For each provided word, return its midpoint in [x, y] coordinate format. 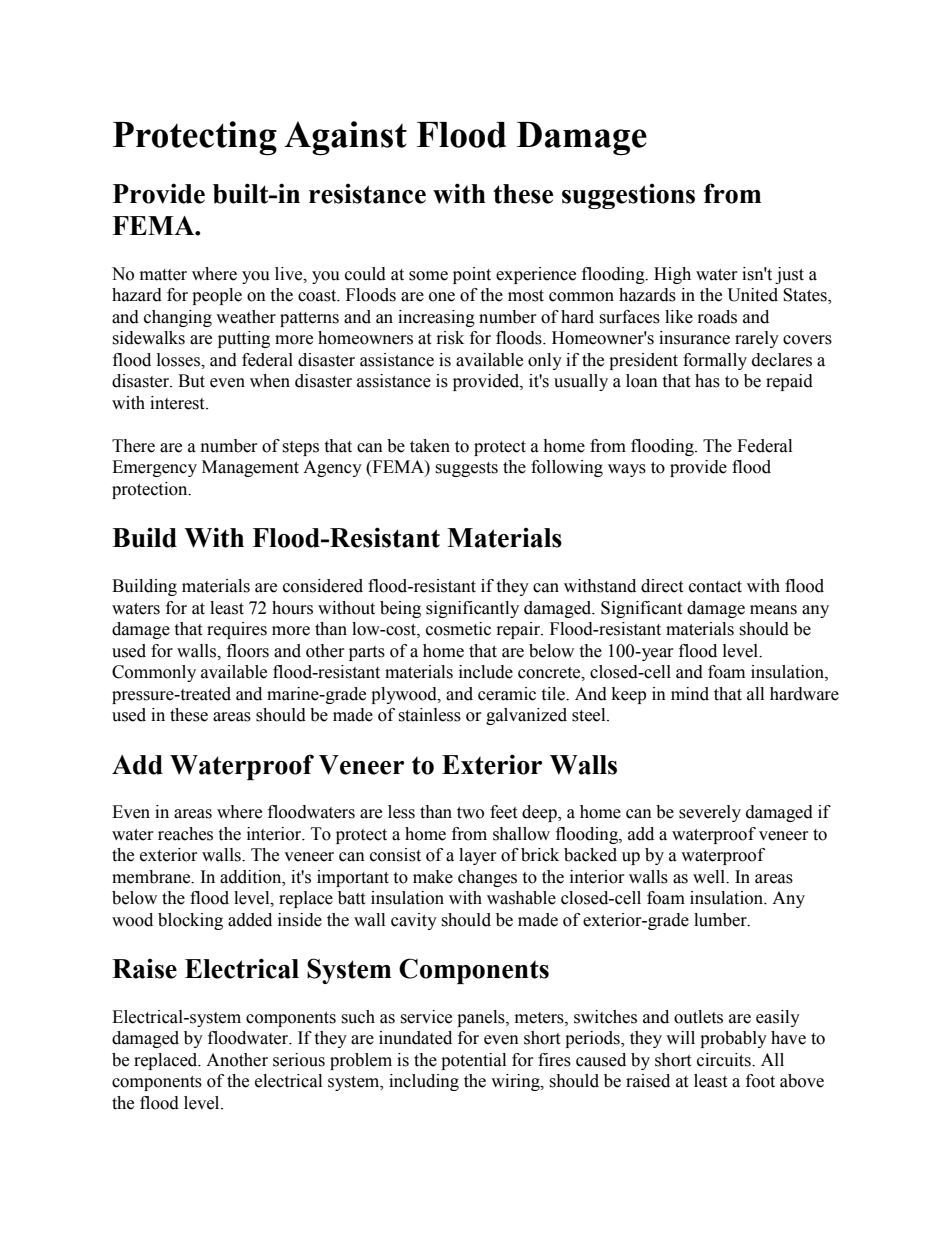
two [470, 813]
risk [450, 338]
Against [345, 138]
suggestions [628, 196]
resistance [367, 194]
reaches [185, 834]
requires [237, 630]
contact [715, 587]
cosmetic [458, 629]
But [191, 381]
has [707, 381]
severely [710, 813]
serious [299, 1060]
